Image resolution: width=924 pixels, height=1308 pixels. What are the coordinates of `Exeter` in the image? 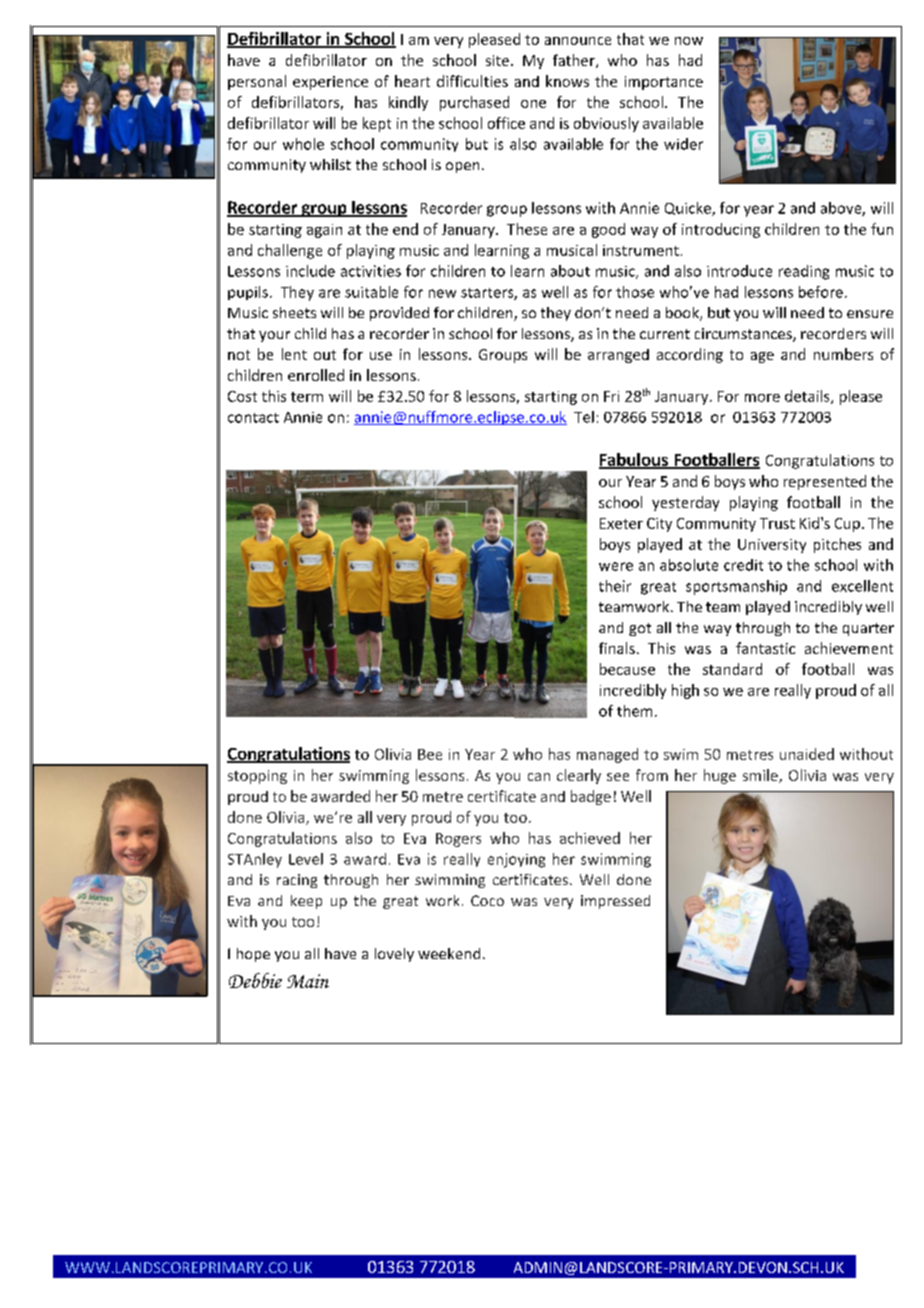 It's located at (621, 523).
